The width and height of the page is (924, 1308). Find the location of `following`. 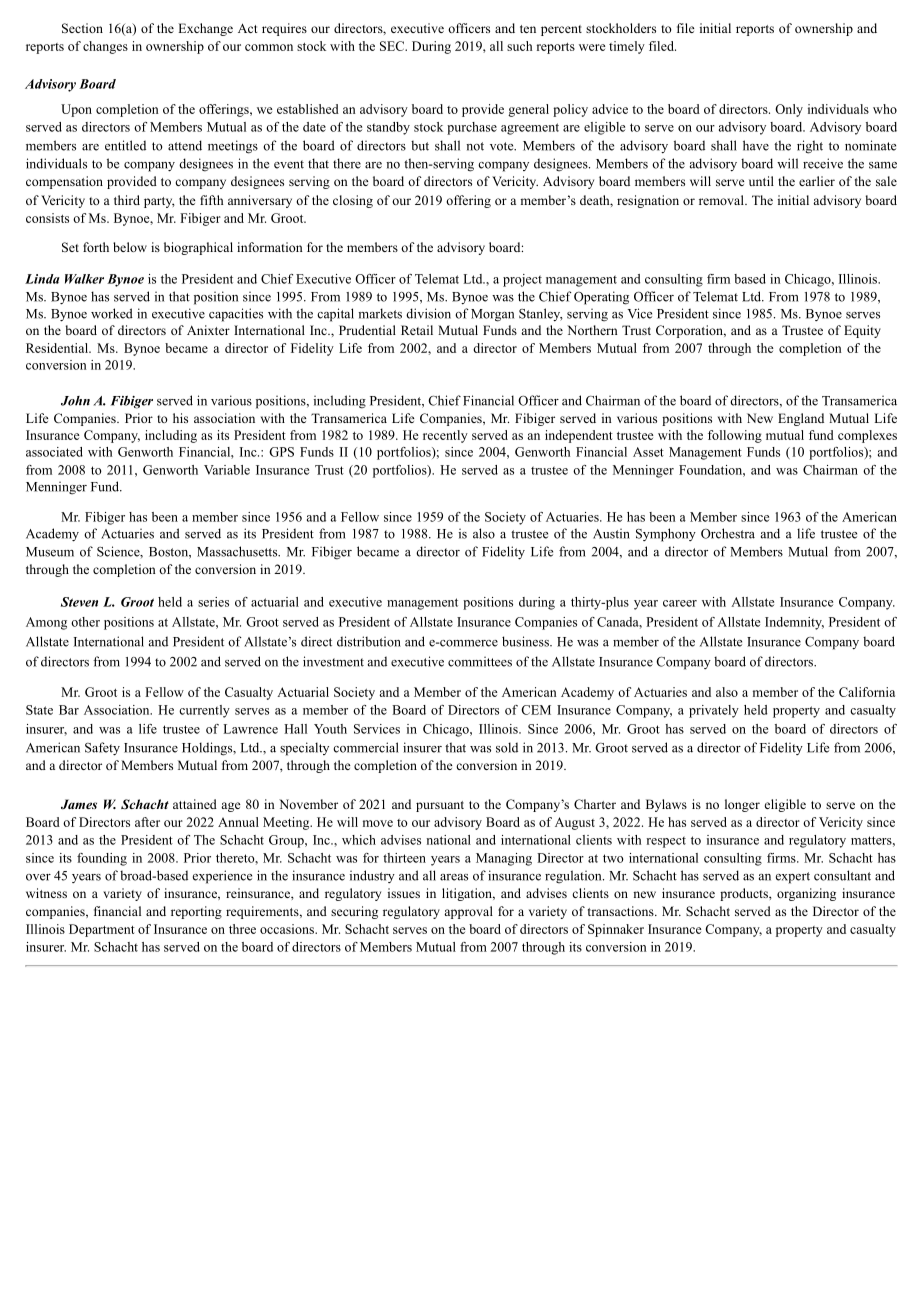

following is located at coordinates (735, 436).
